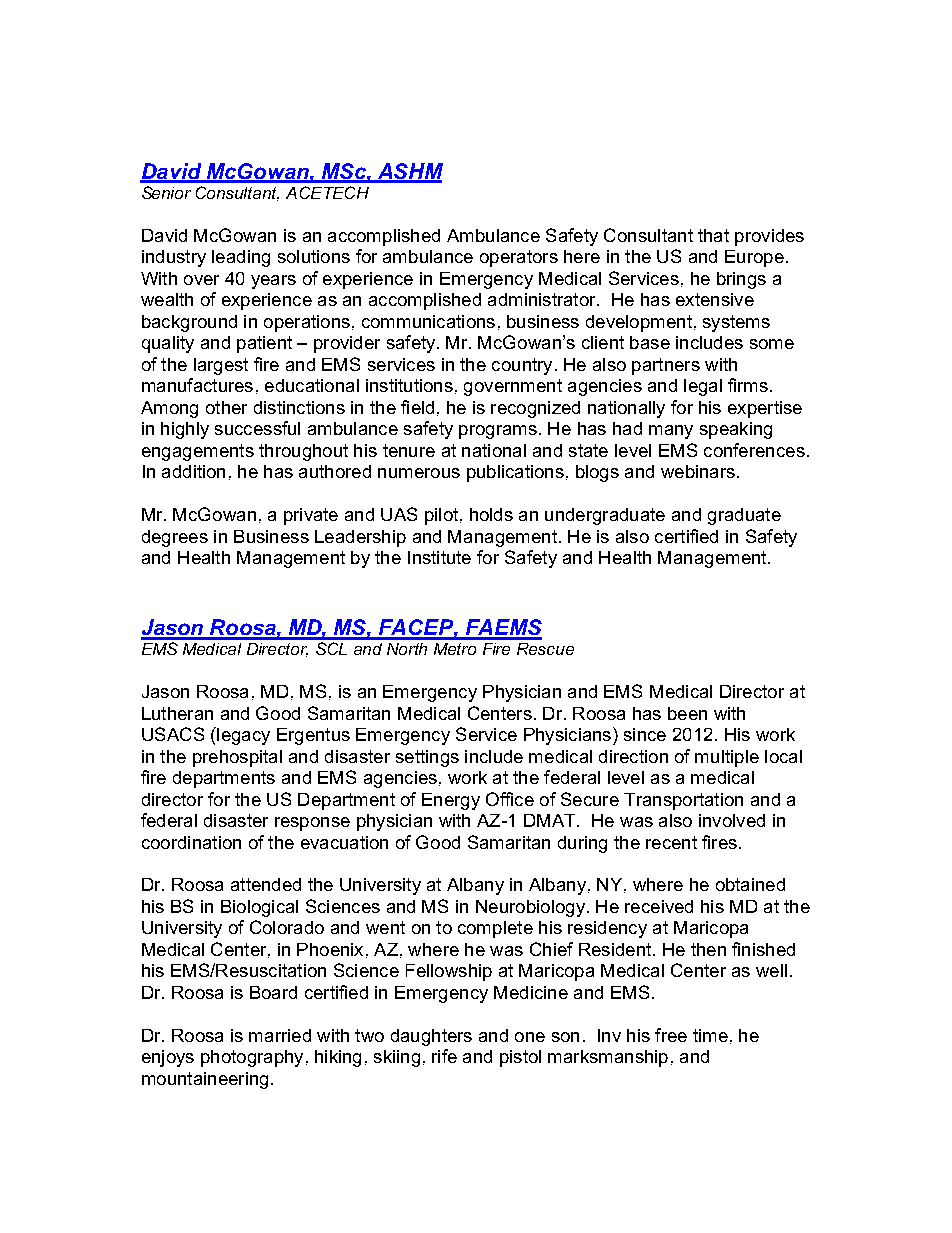  I want to click on photography, so click(252, 1058).
